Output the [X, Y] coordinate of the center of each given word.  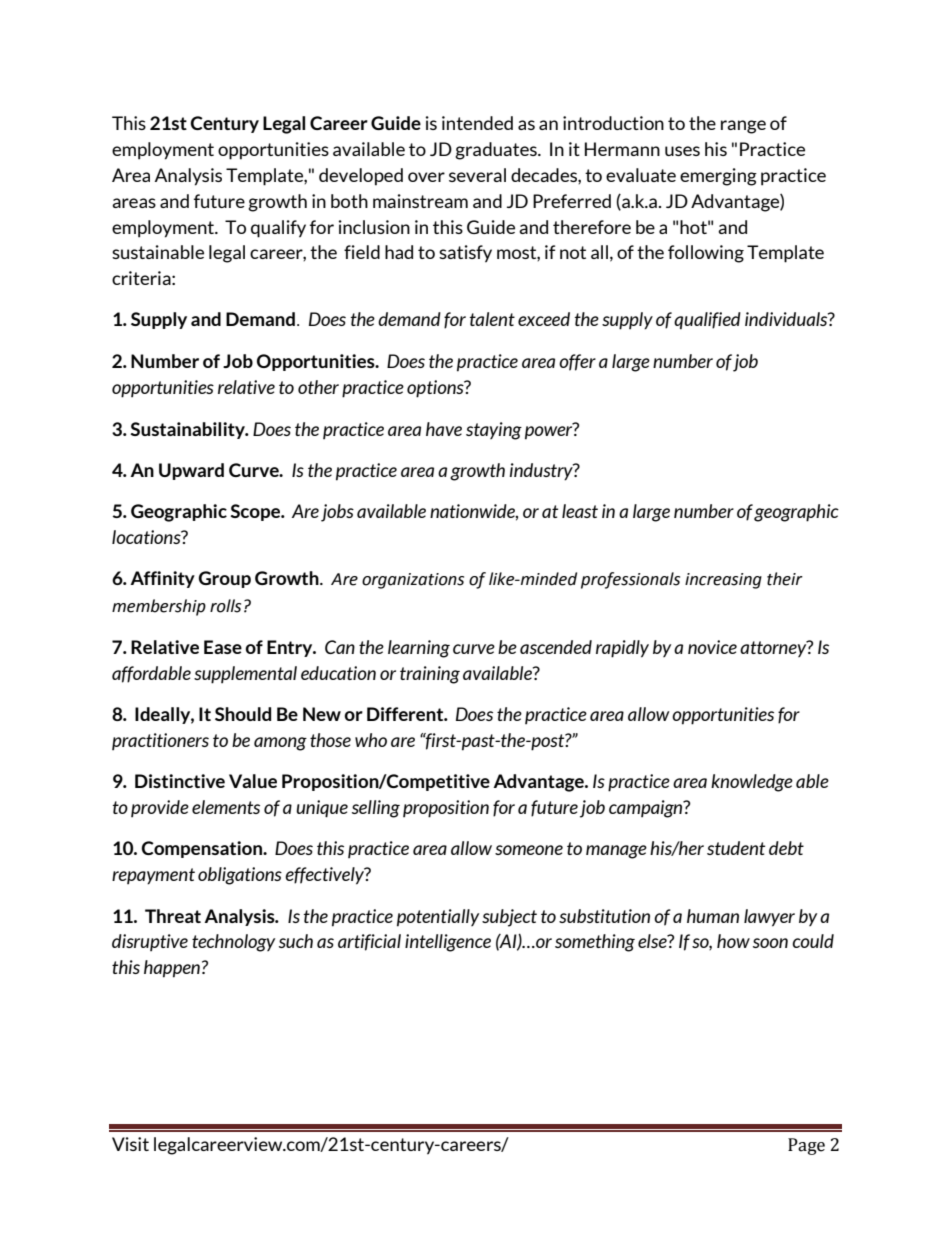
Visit [130, 1144]
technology [233, 943]
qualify [278, 229]
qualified [707, 320]
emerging [718, 177]
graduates [497, 151]
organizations [413, 581]
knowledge [752, 783]
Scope [256, 512]
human [713, 916]
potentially [438, 918]
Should [243, 714]
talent [492, 319]
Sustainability [188, 430]
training [430, 675]
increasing [723, 581]
